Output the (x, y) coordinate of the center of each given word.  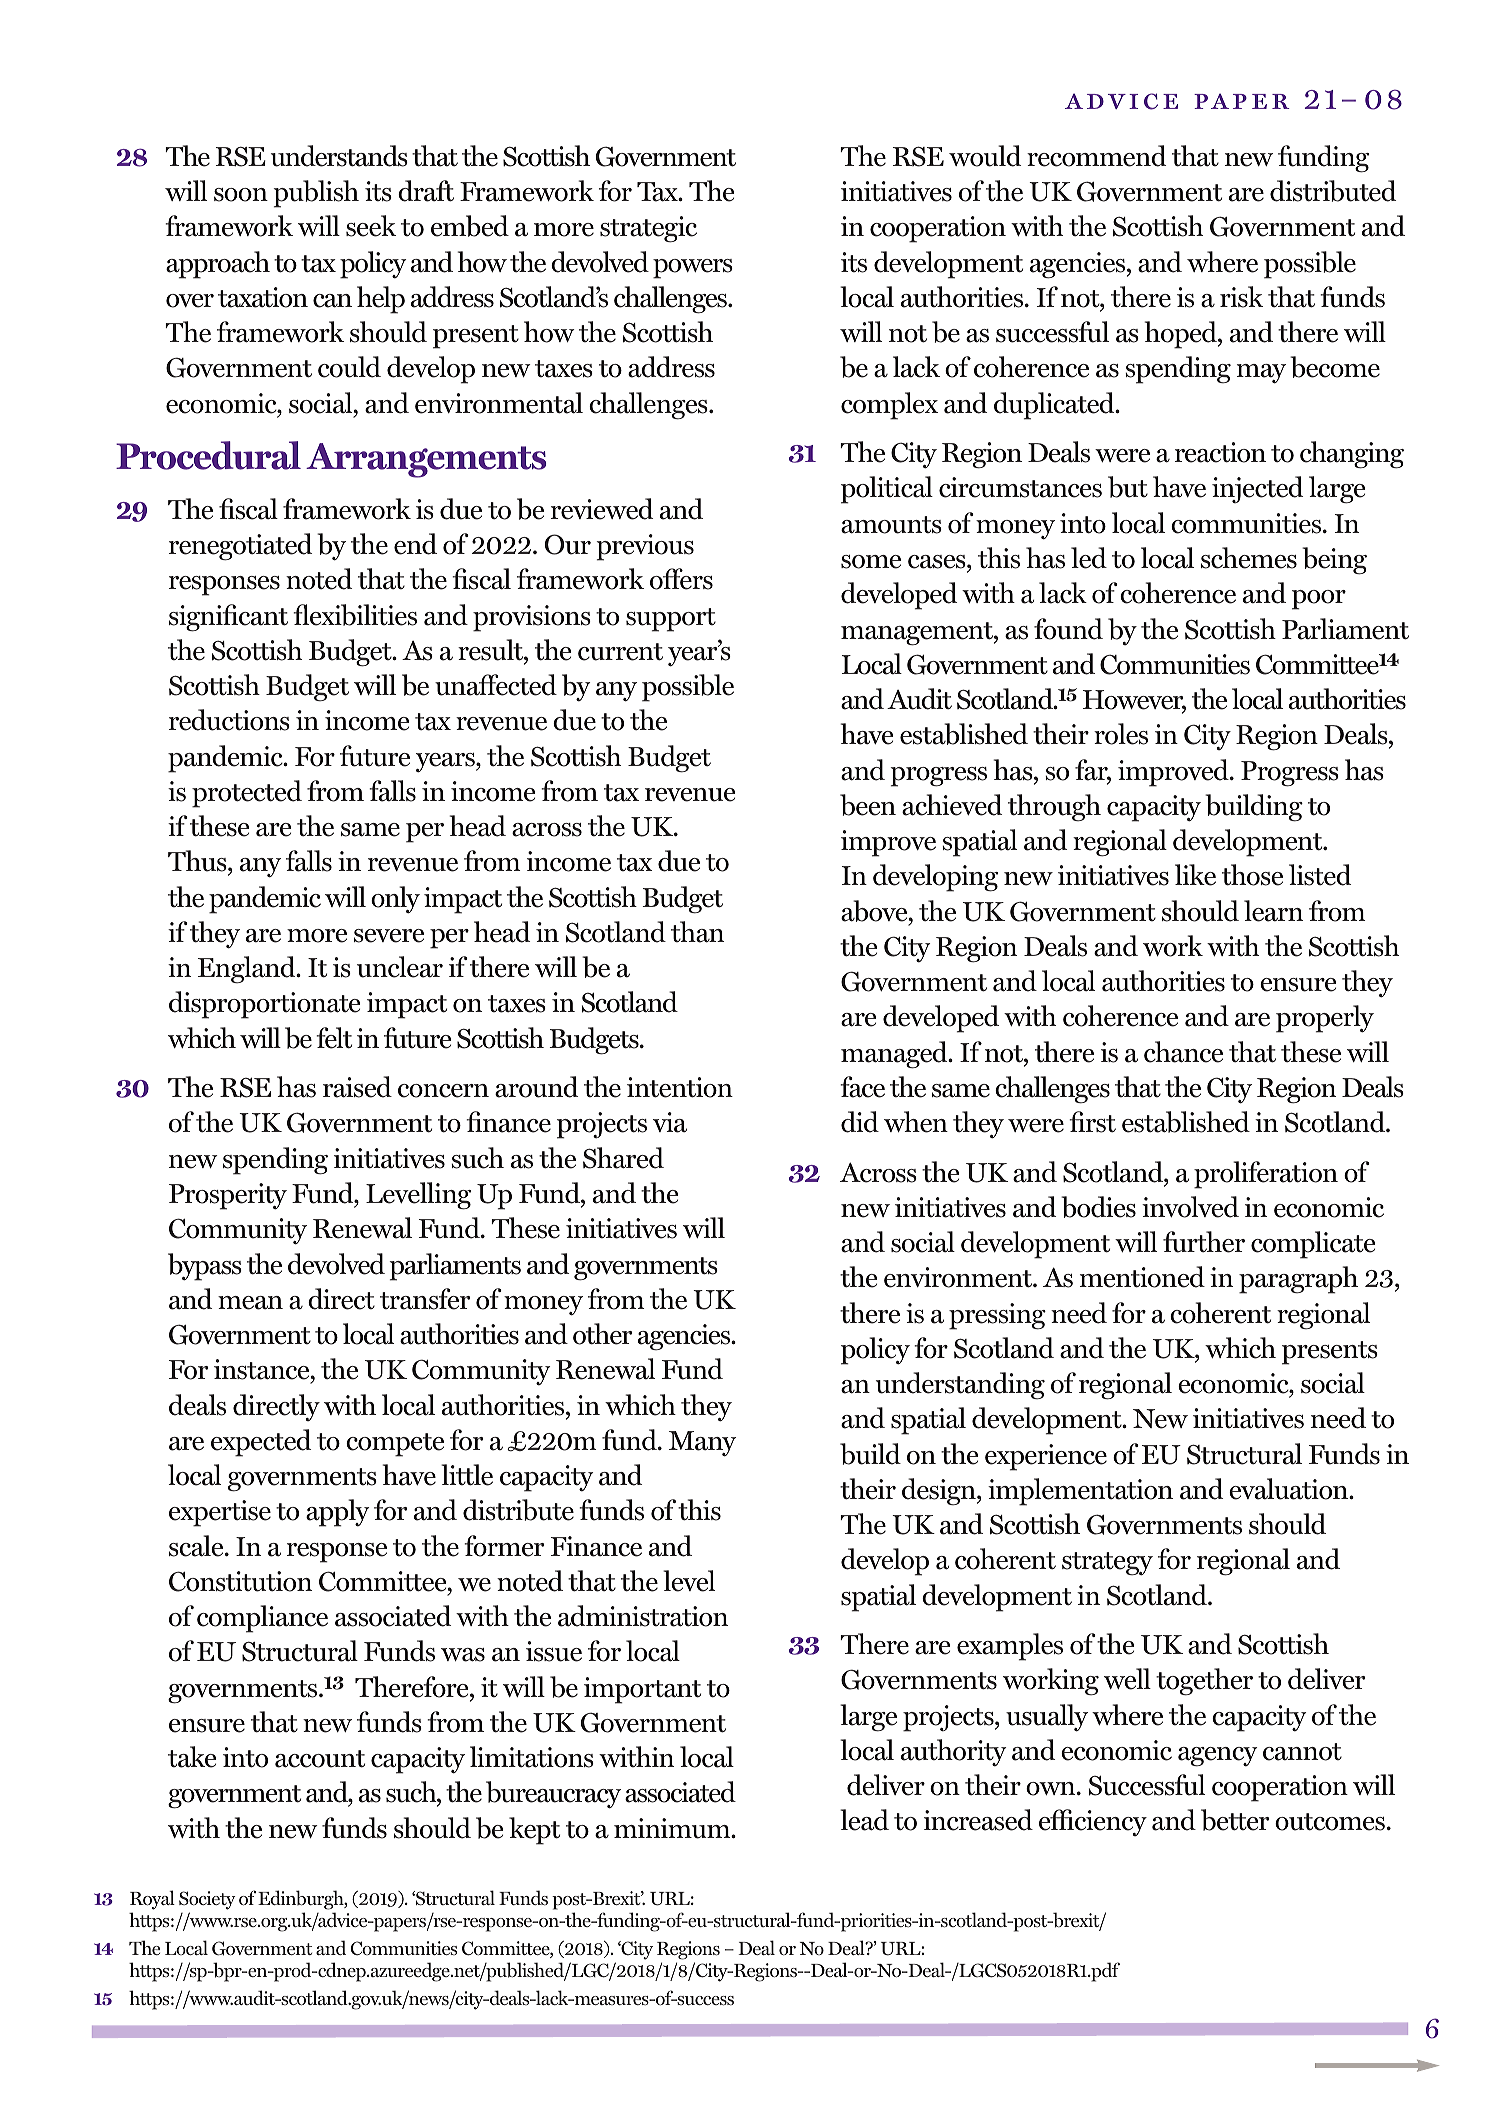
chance (1183, 1052)
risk (1241, 297)
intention (680, 1087)
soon (241, 195)
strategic (648, 229)
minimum (673, 1828)
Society (207, 1900)
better (1235, 1820)
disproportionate (264, 1005)
